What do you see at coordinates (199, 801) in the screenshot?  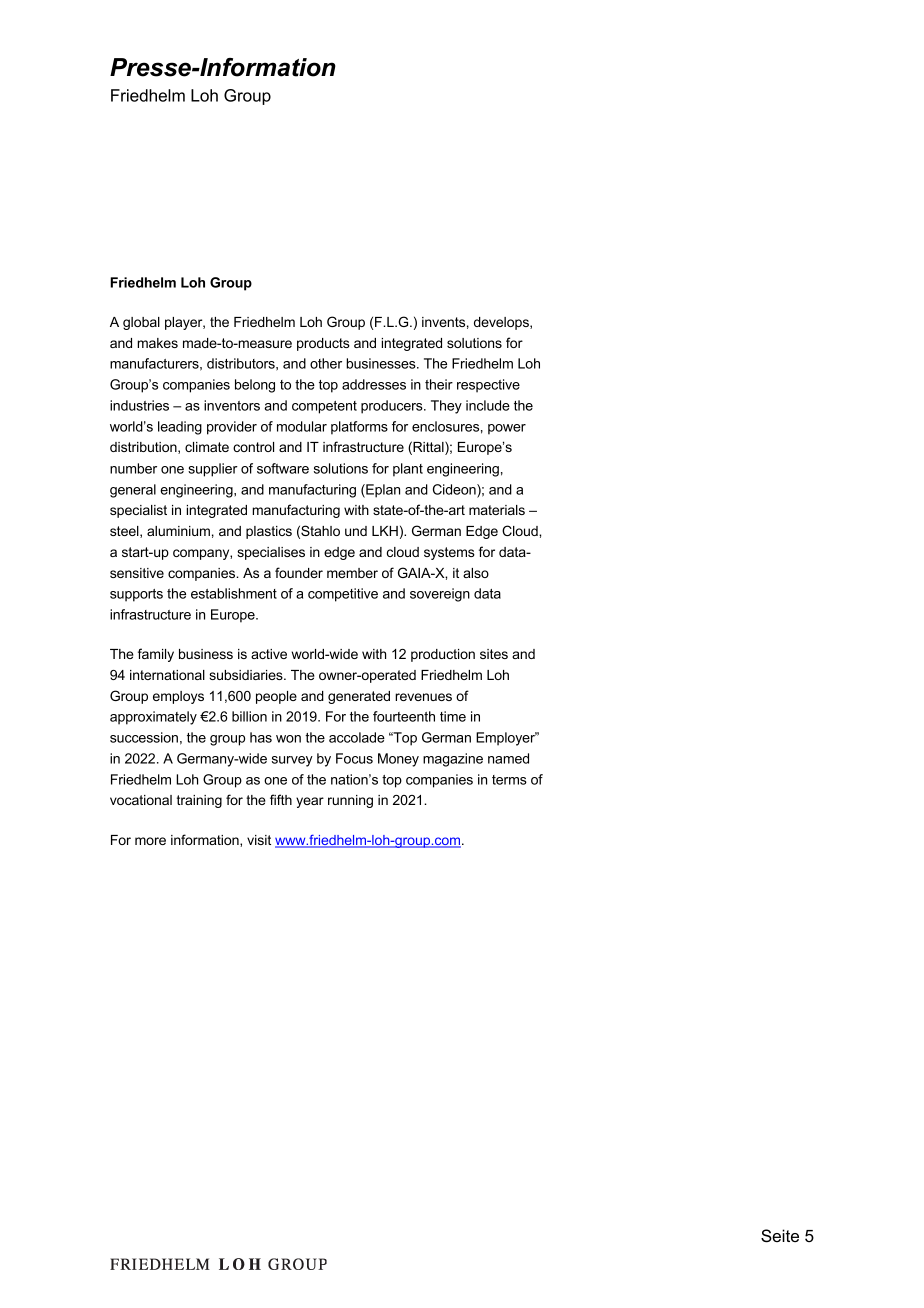 I see `training` at bounding box center [199, 801].
